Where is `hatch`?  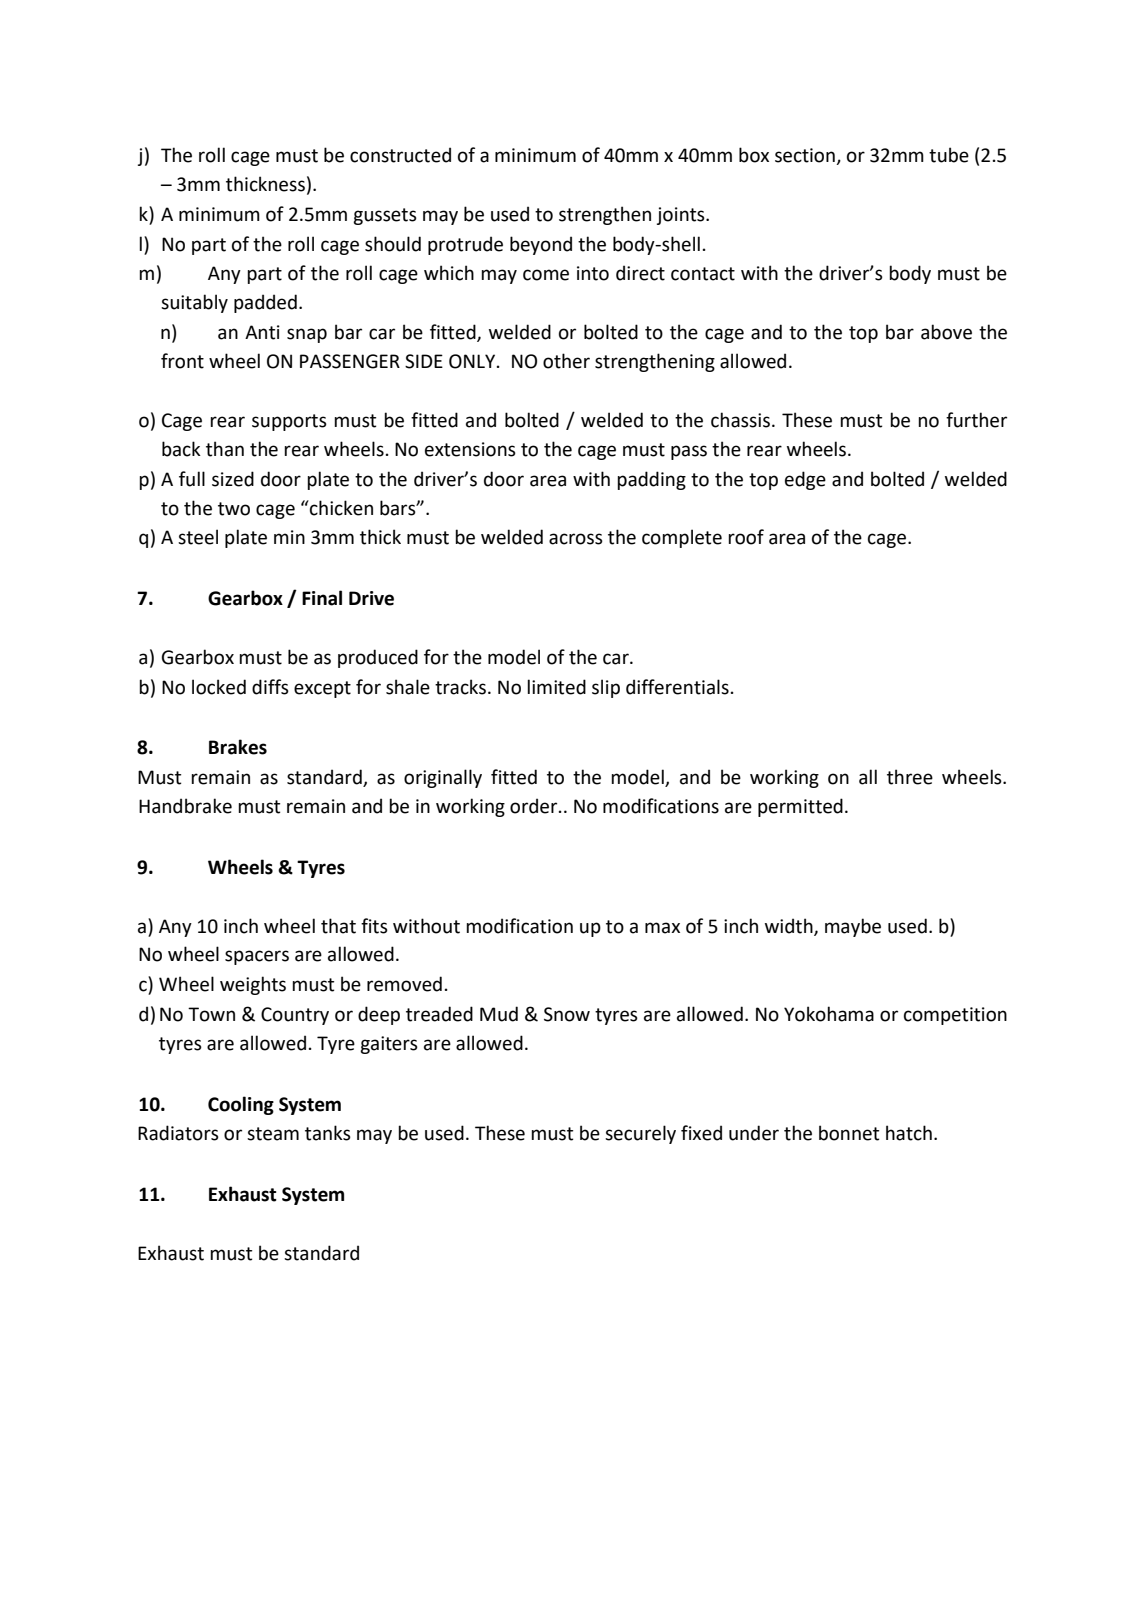
hatch is located at coordinates (909, 1133).
